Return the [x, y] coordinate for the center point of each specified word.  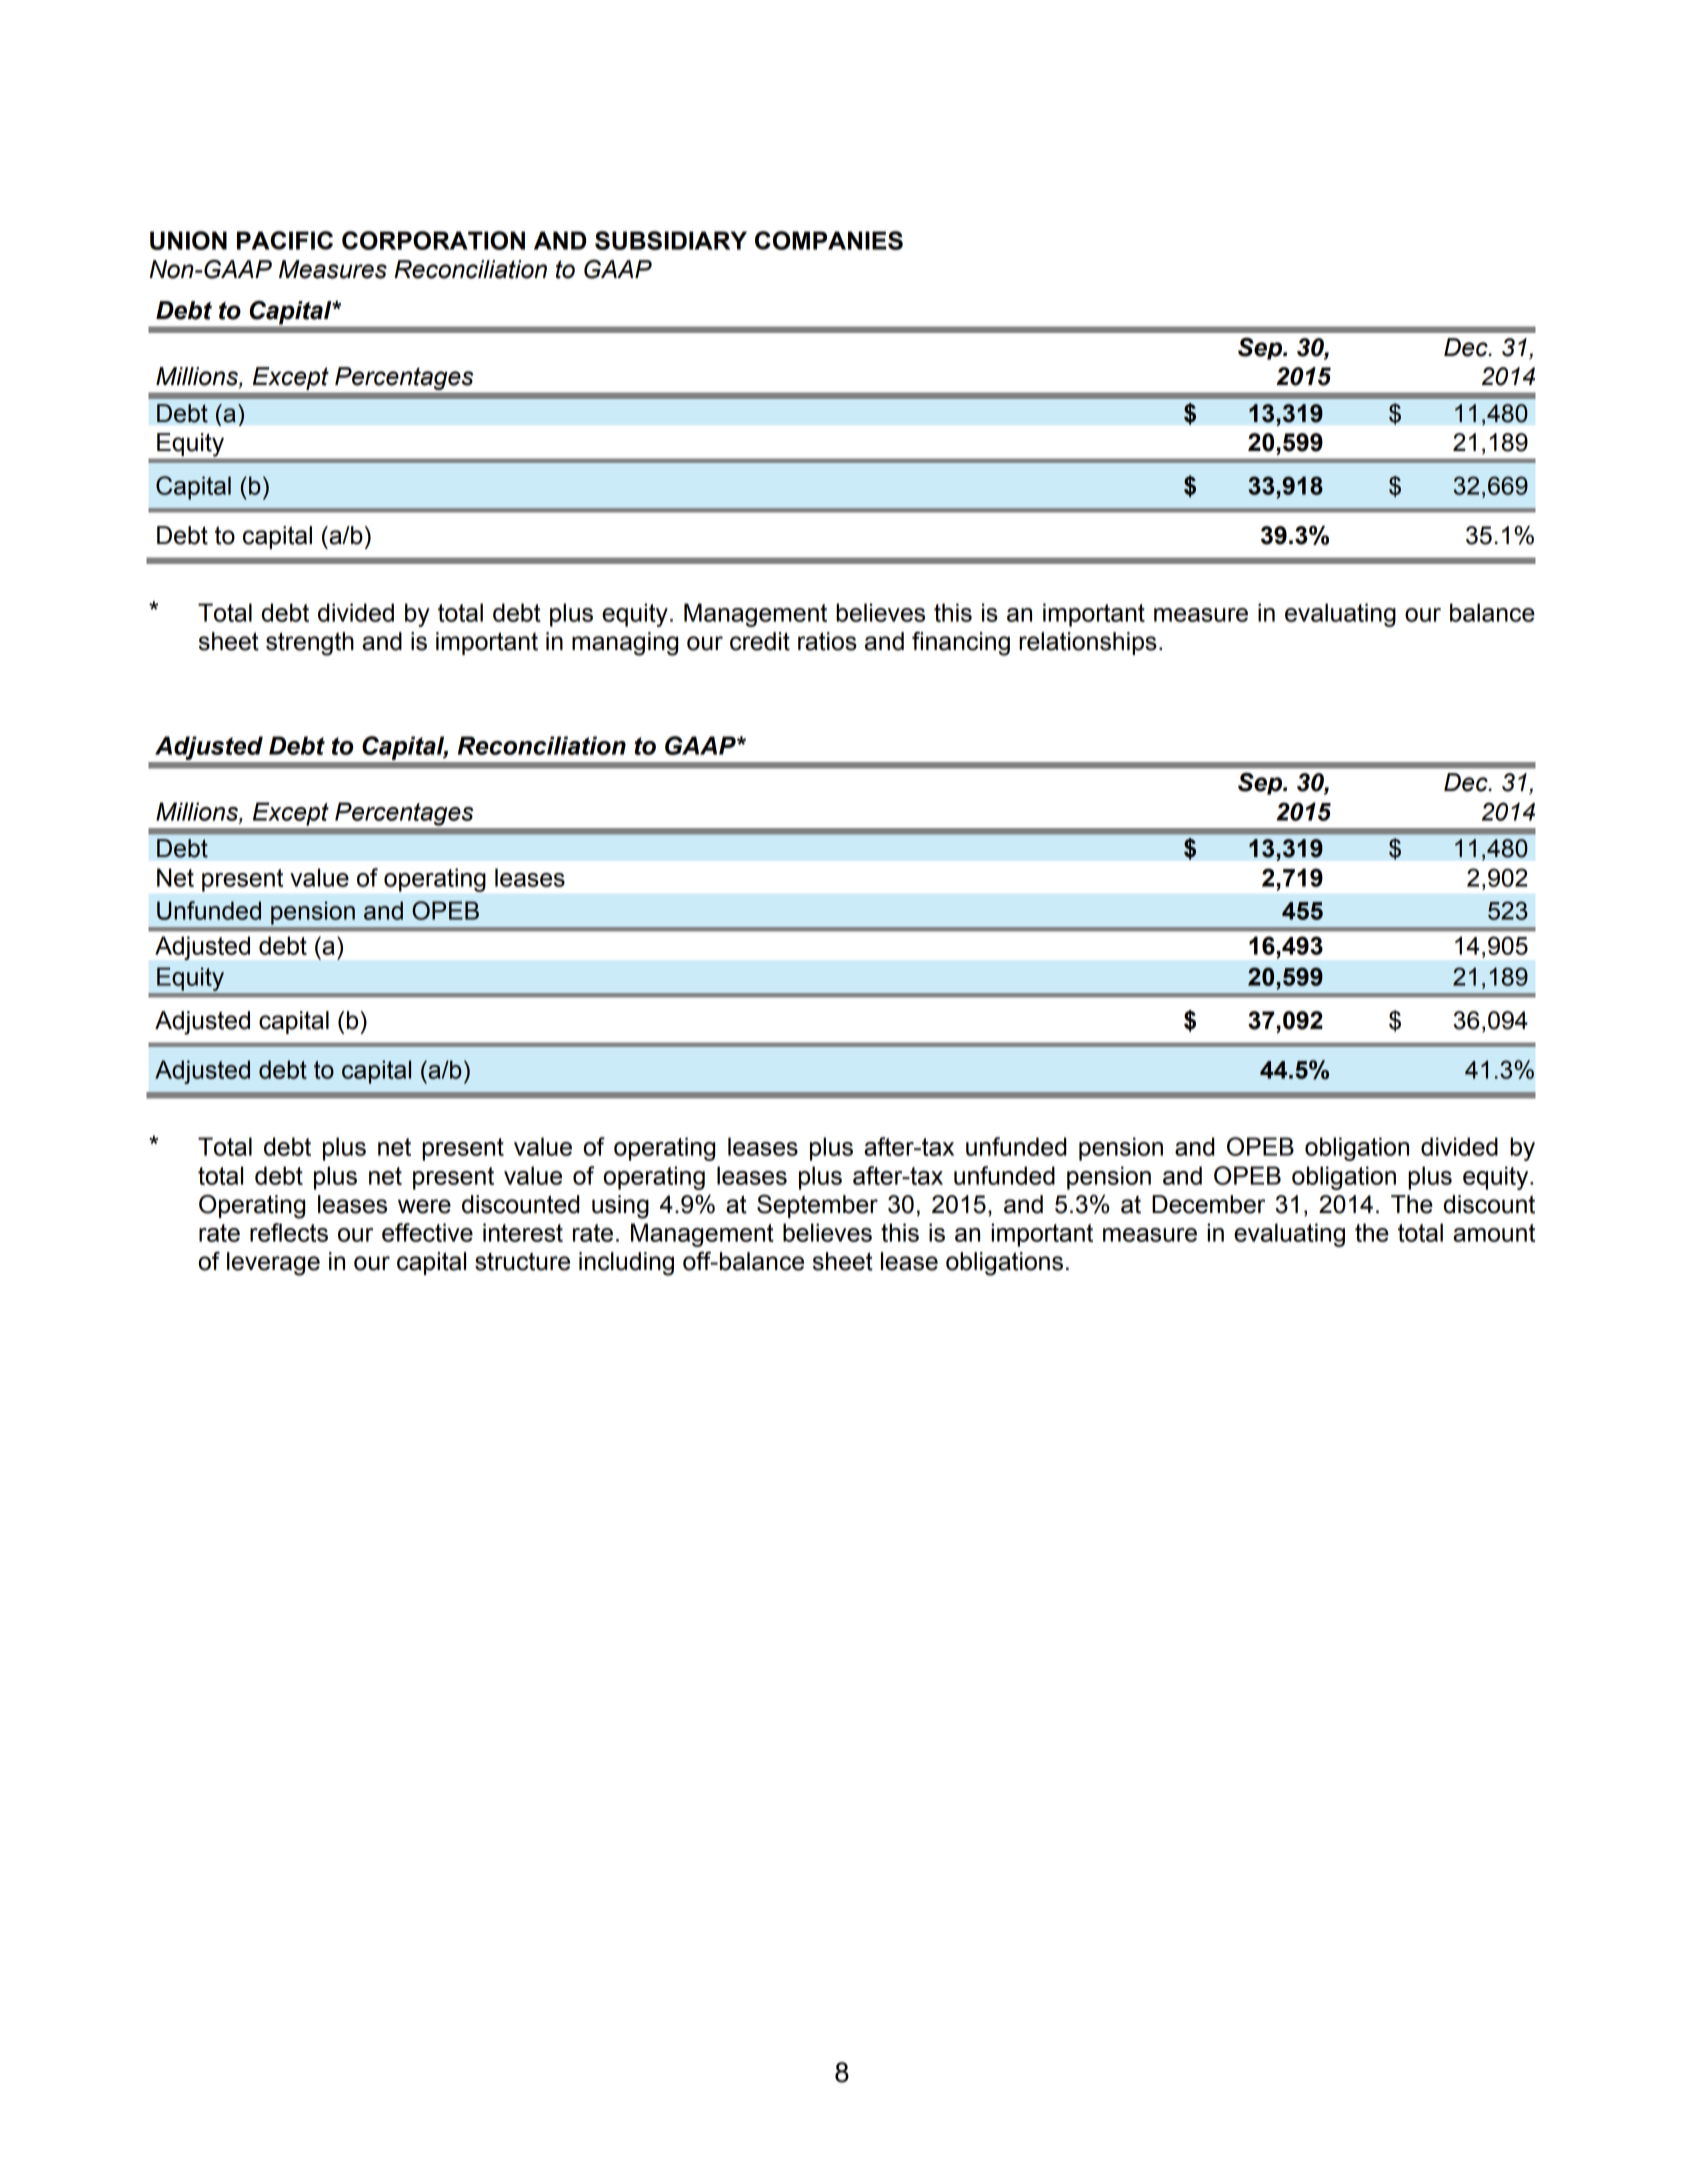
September [817, 1206]
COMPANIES [829, 240]
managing [625, 644]
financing [961, 644]
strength [310, 644]
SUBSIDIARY [671, 240]
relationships [1088, 643]
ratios [827, 641]
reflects [289, 1232]
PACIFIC [285, 240]
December [1208, 1204]
